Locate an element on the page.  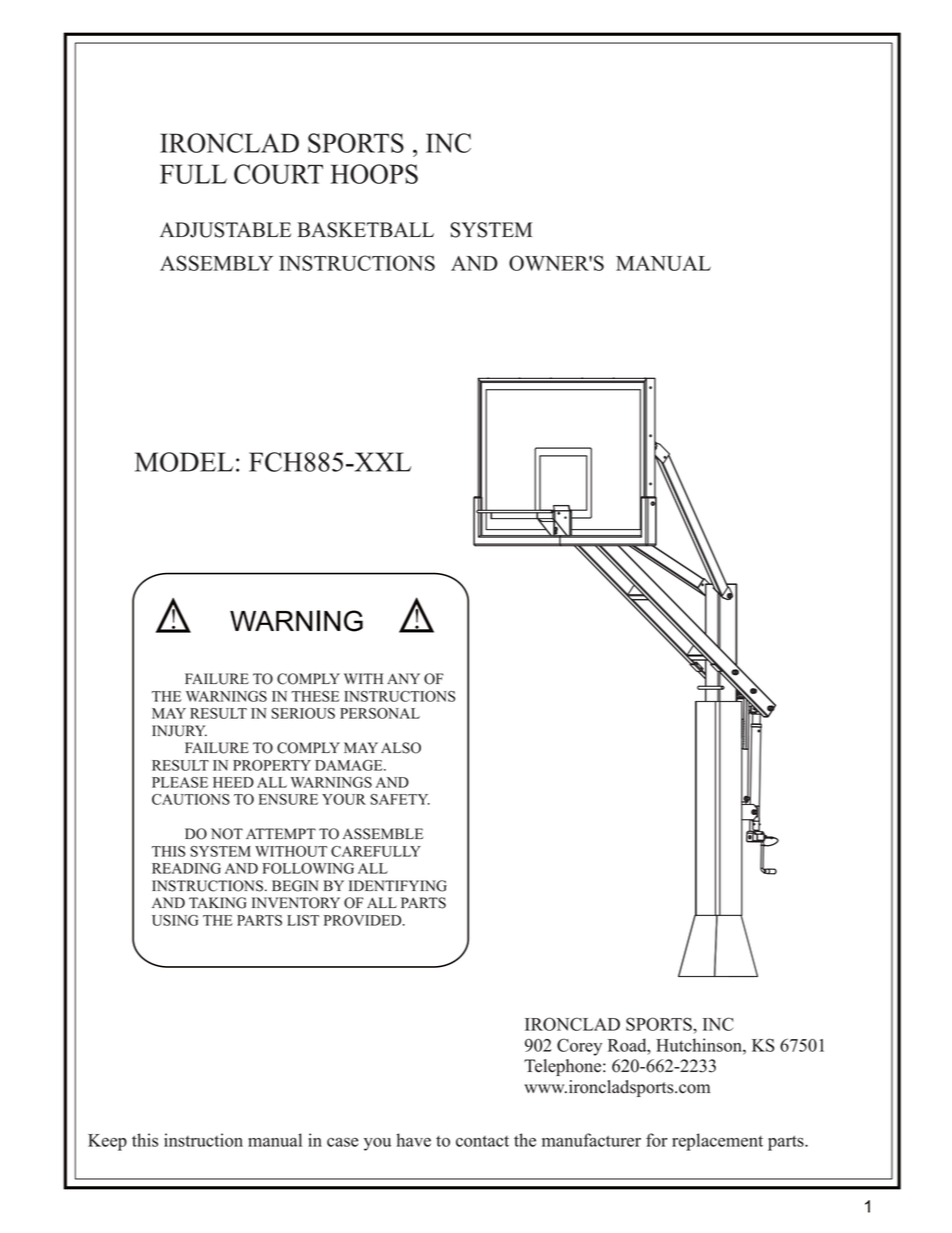
ASSEMBLY is located at coordinates (216, 263).
